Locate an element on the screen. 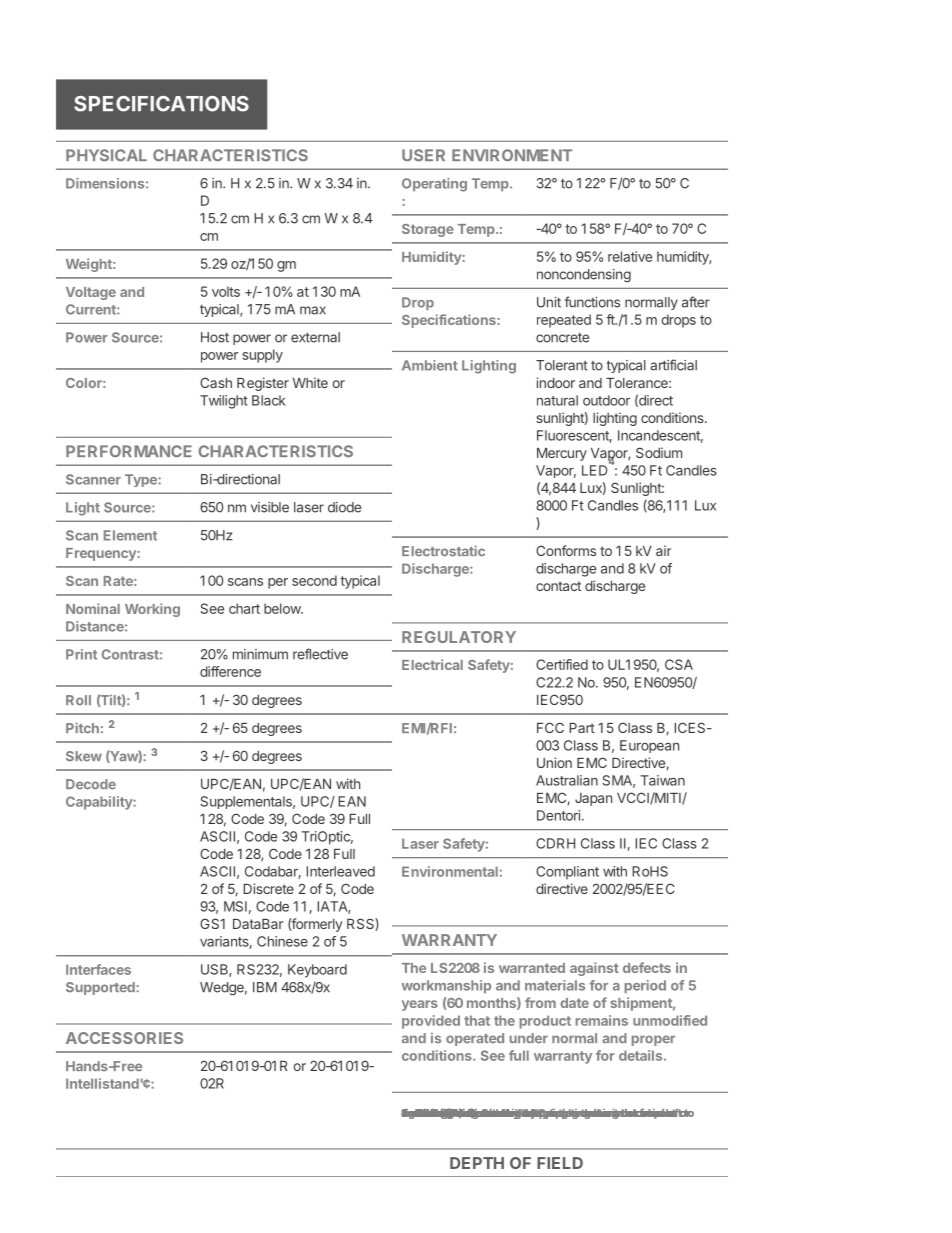 The image size is (952, 1233). relative is located at coordinates (630, 256).
